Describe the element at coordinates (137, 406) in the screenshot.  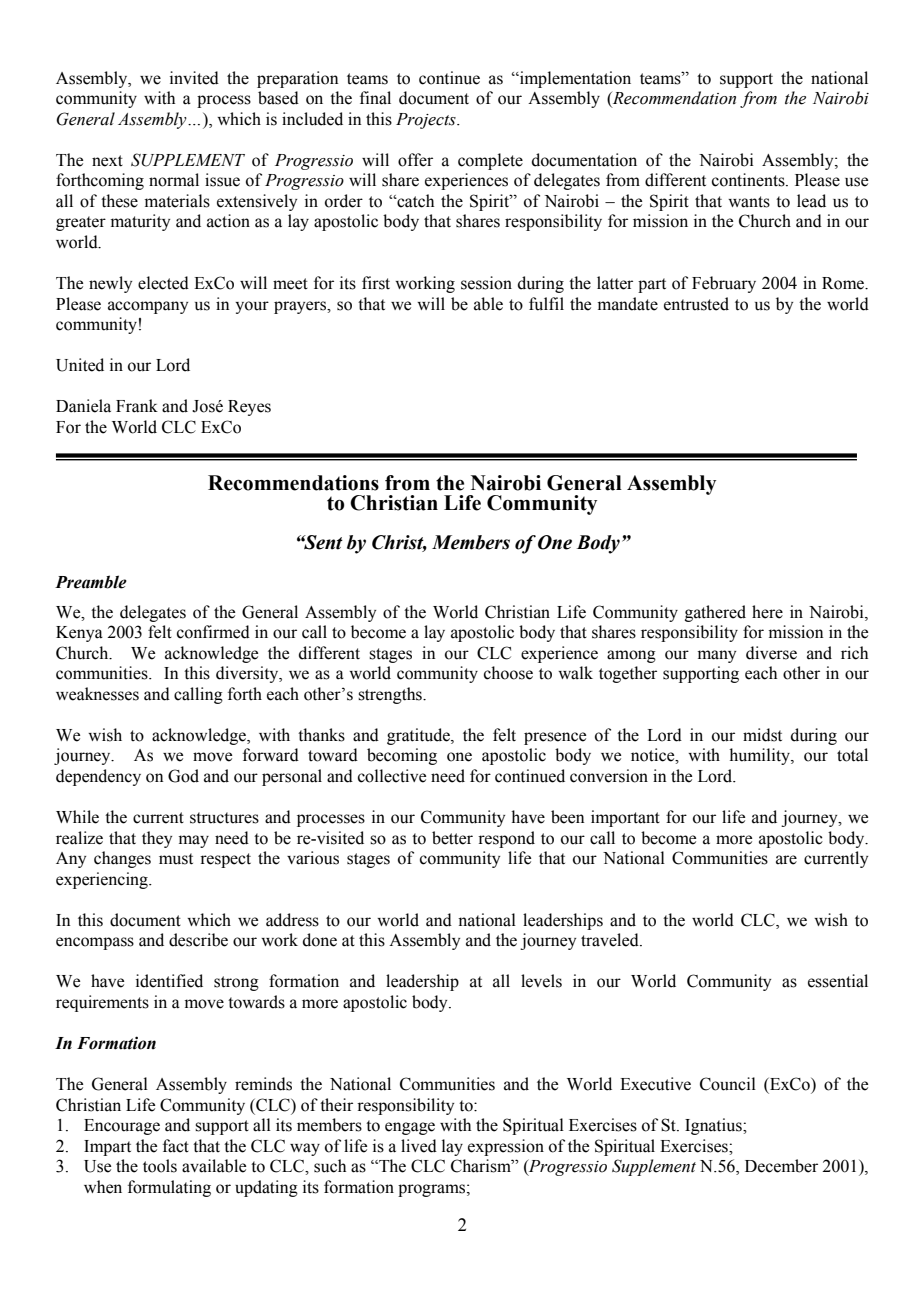
I see `Frank` at that location.
